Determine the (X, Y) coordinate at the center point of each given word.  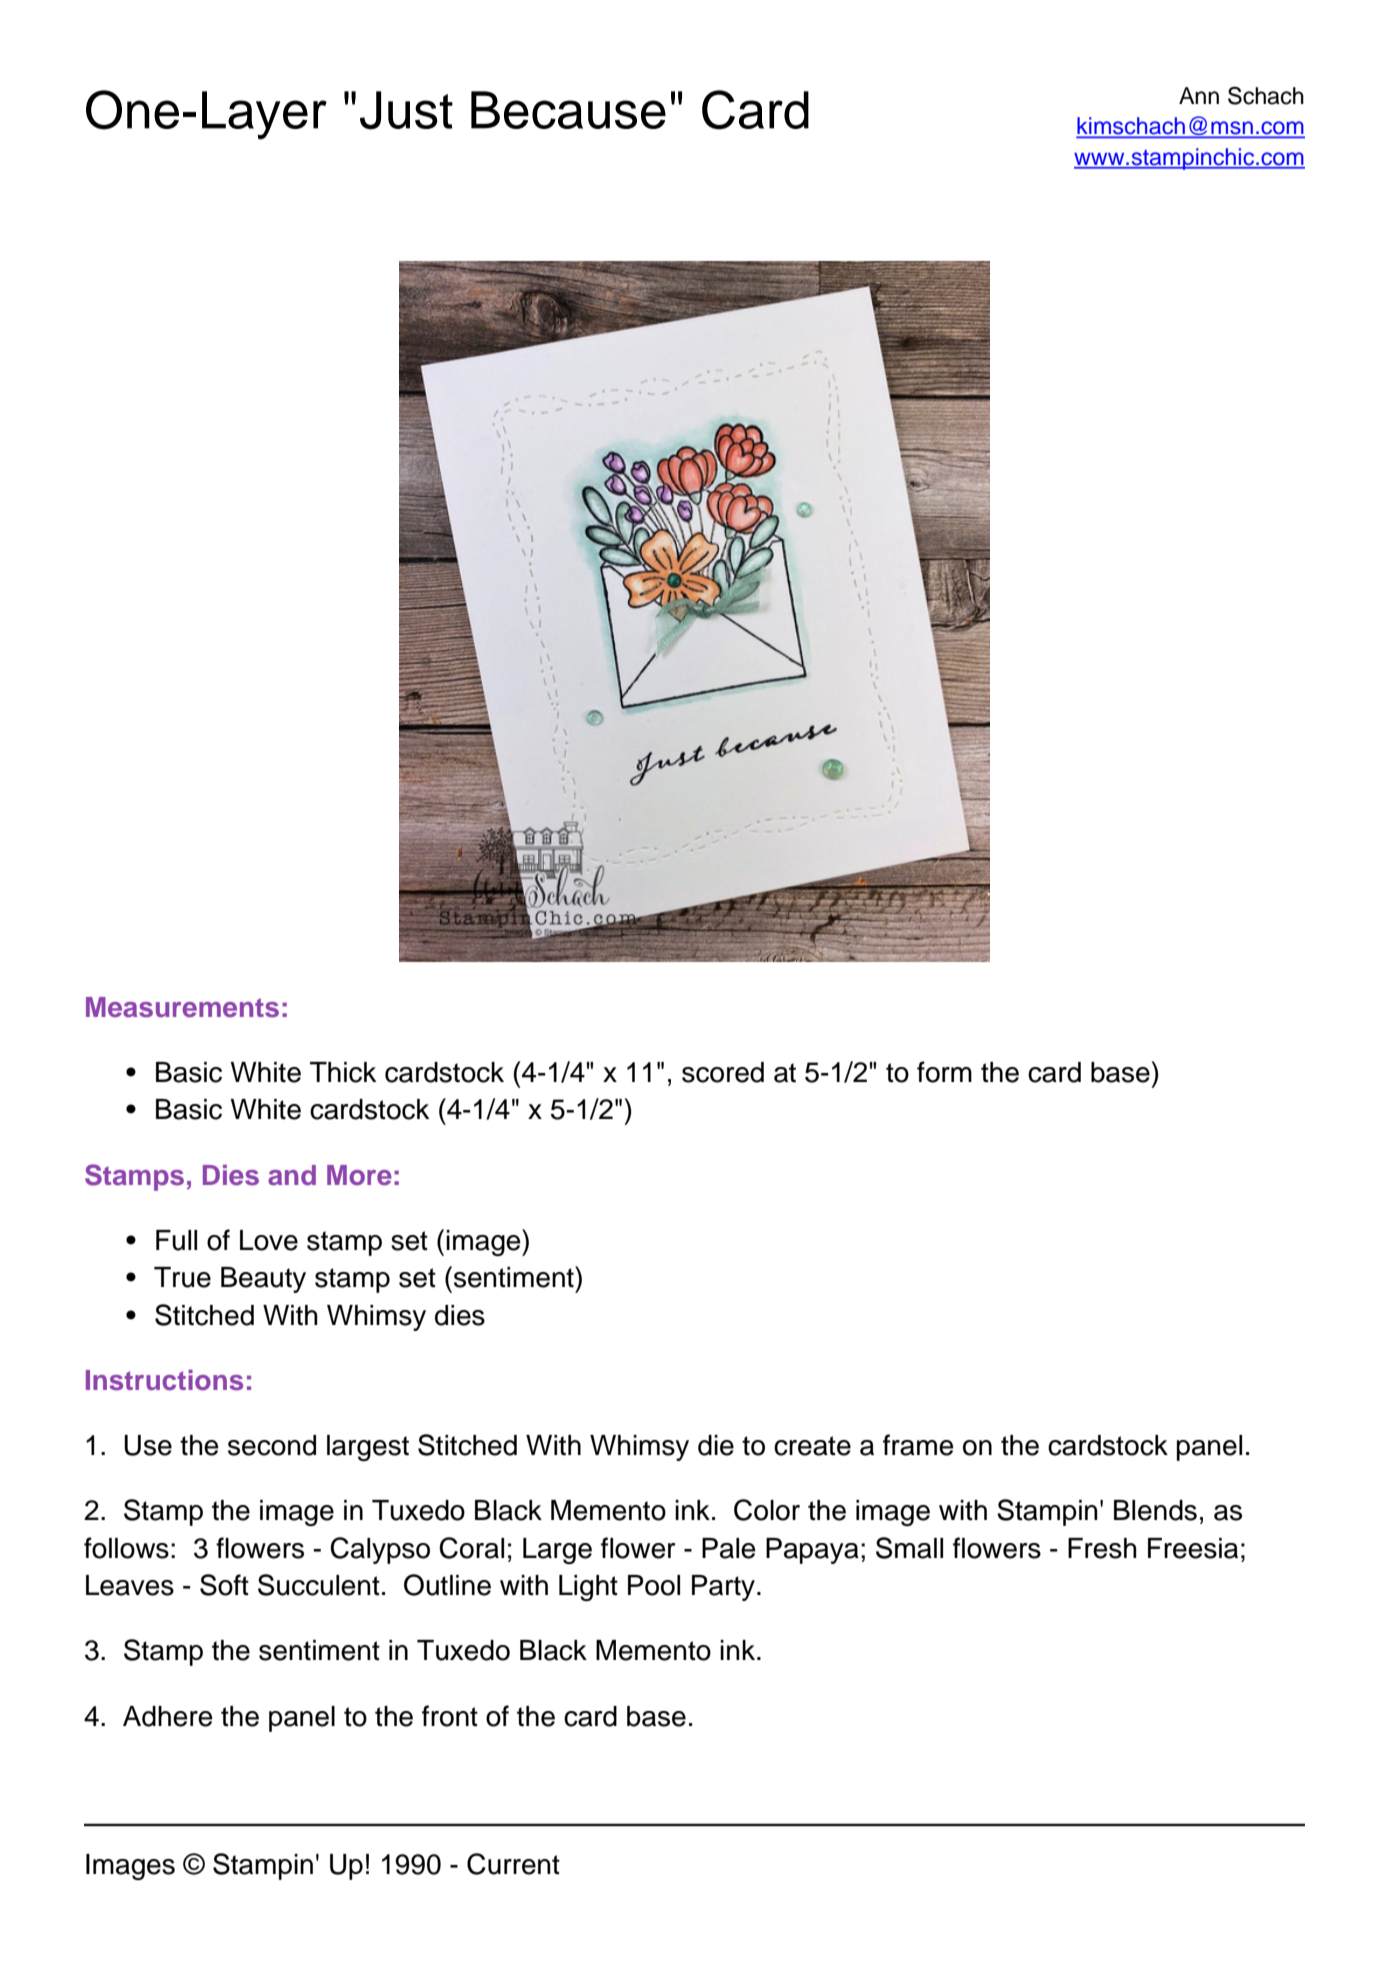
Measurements (182, 1007)
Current (513, 1864)
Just (406, 110)
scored (723, 1072)
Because (568, 110)
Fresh (1102, 1548)
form (944, 1072)
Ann (1199, 95)
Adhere (168, 1716)
